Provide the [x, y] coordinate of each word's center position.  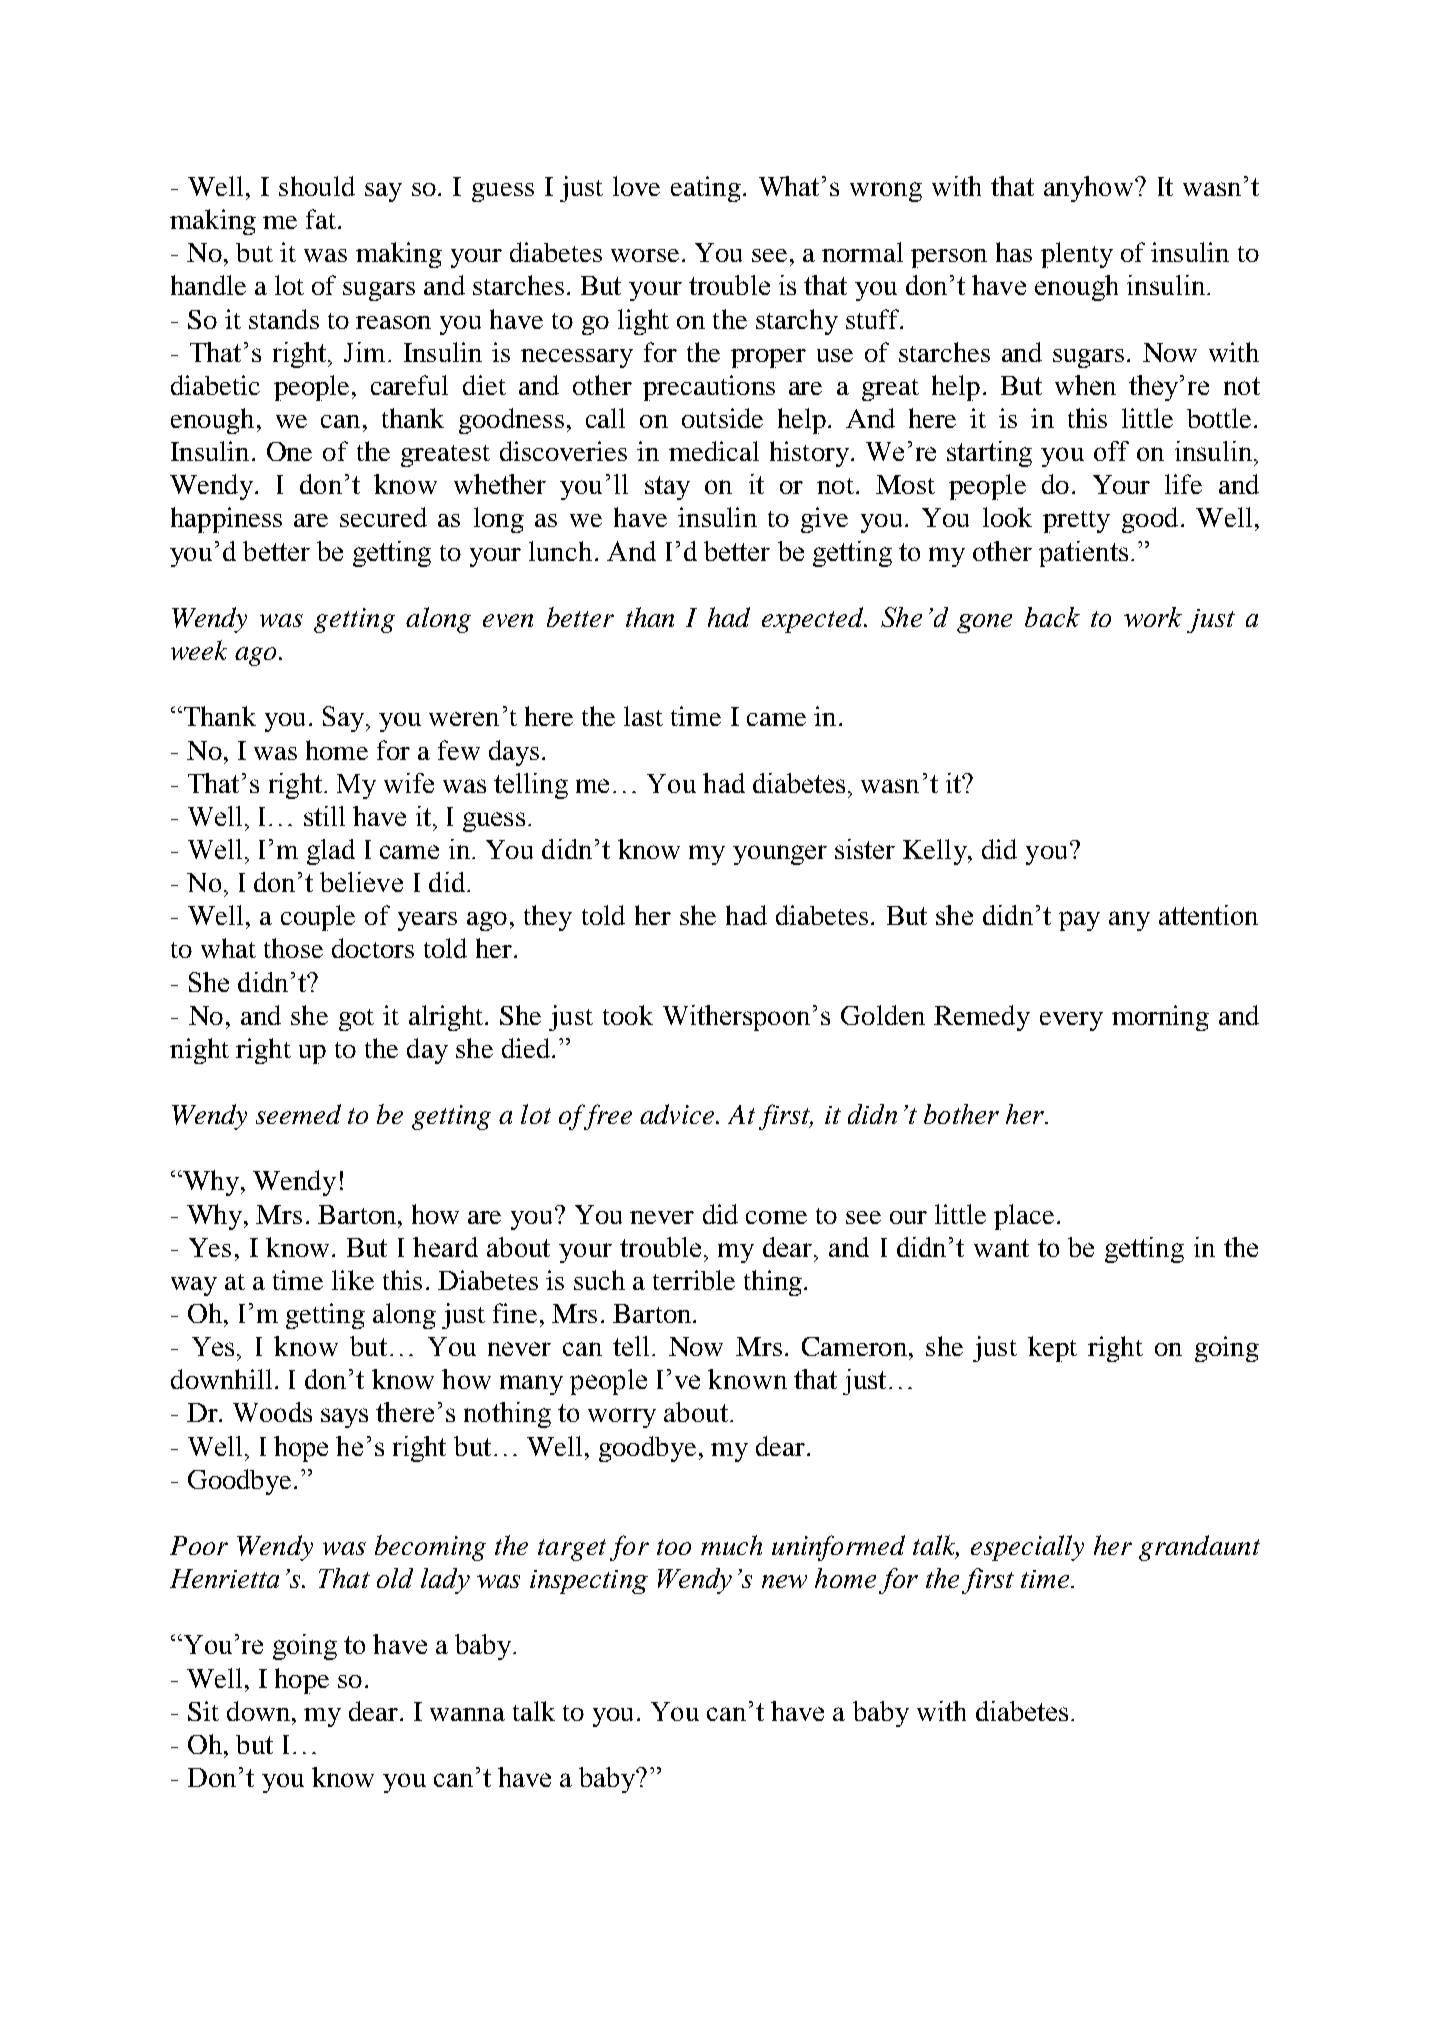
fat [322, 219]
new [784, 1581]
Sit [203, 1711]
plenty [1077, 255]
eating [706, 189]
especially [1027, 1548]
